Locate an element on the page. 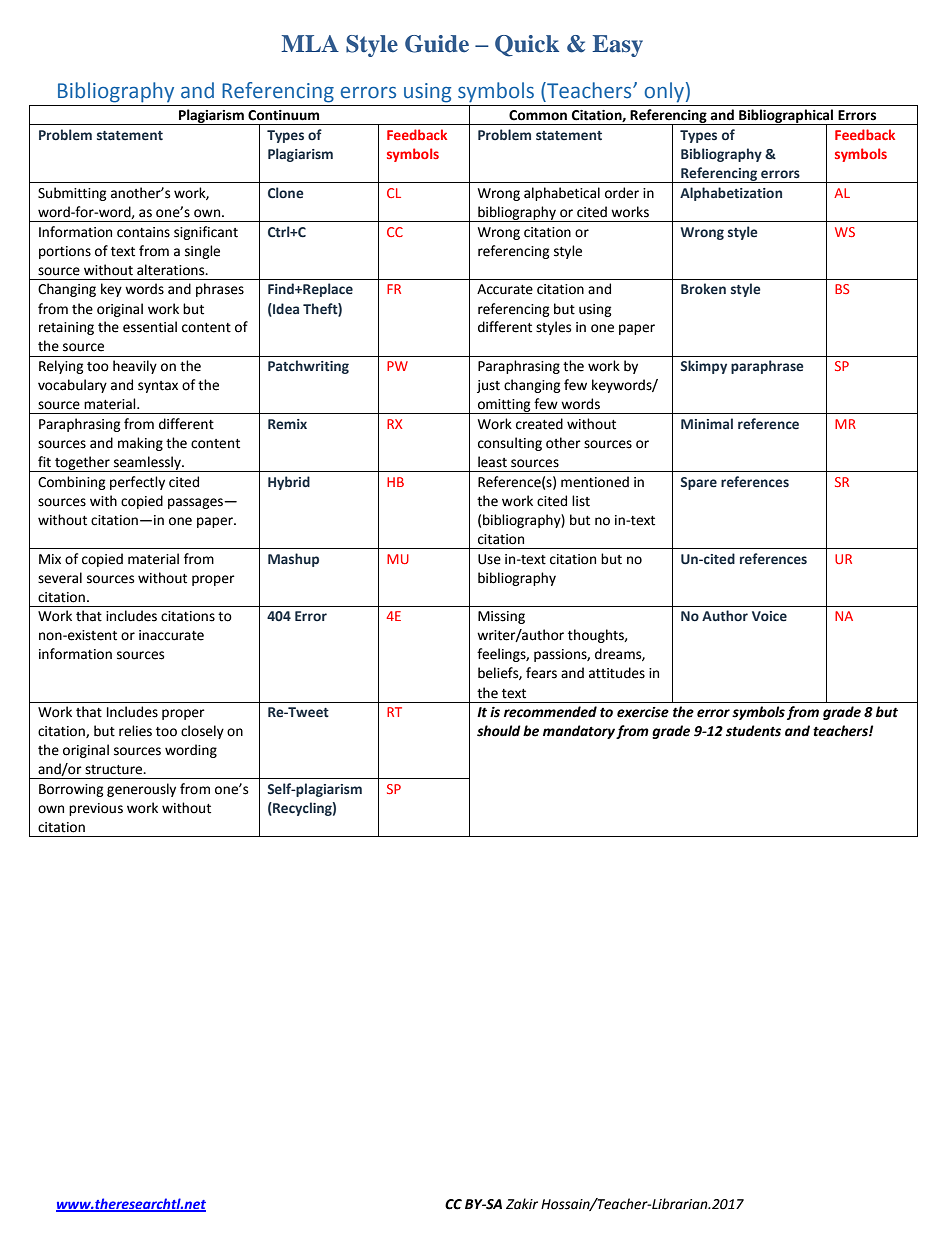 The image size is (952, 1233). students is located at coordinates (753, 731).
